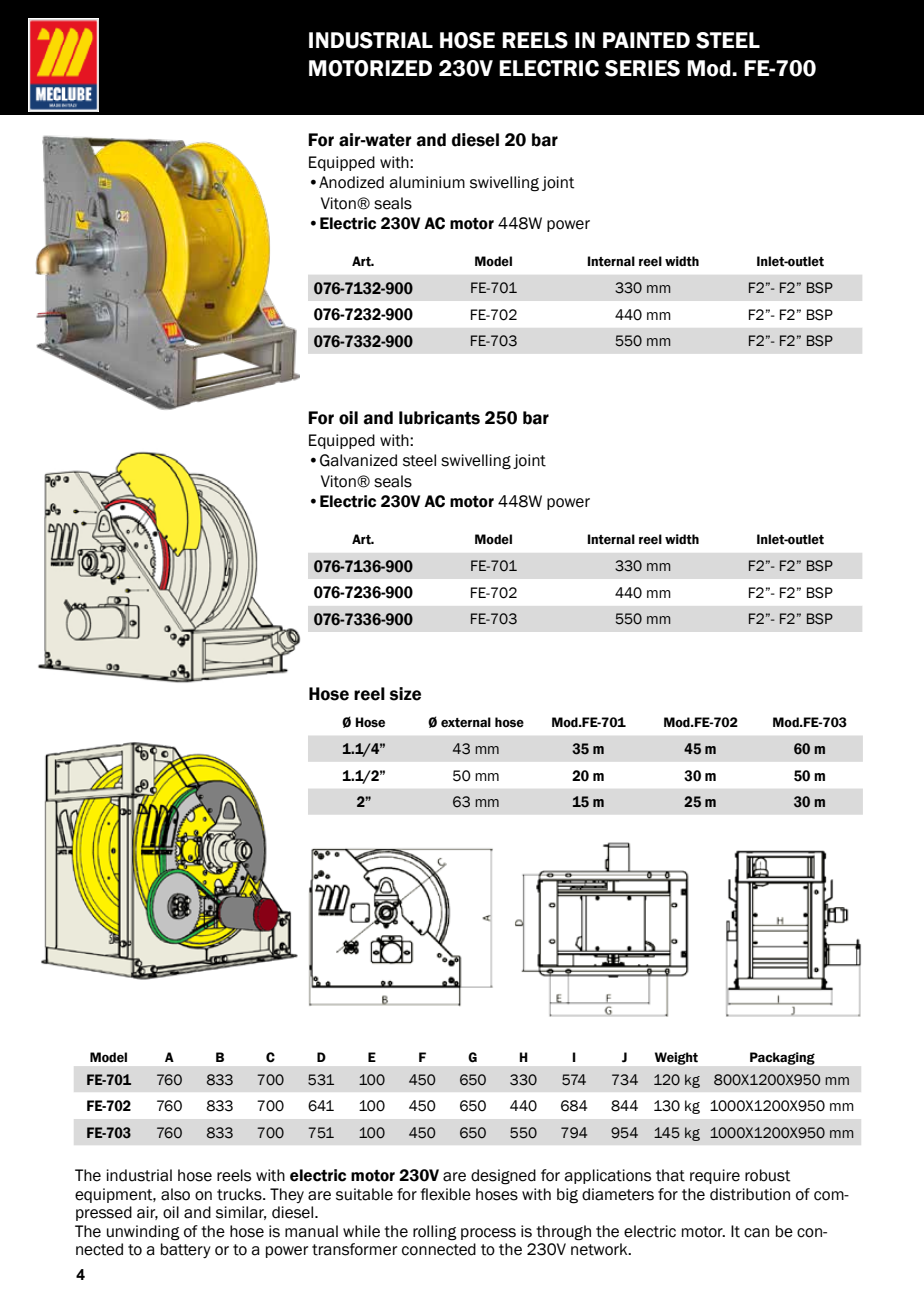  I want to click on Anodized, so click(351, 182).
